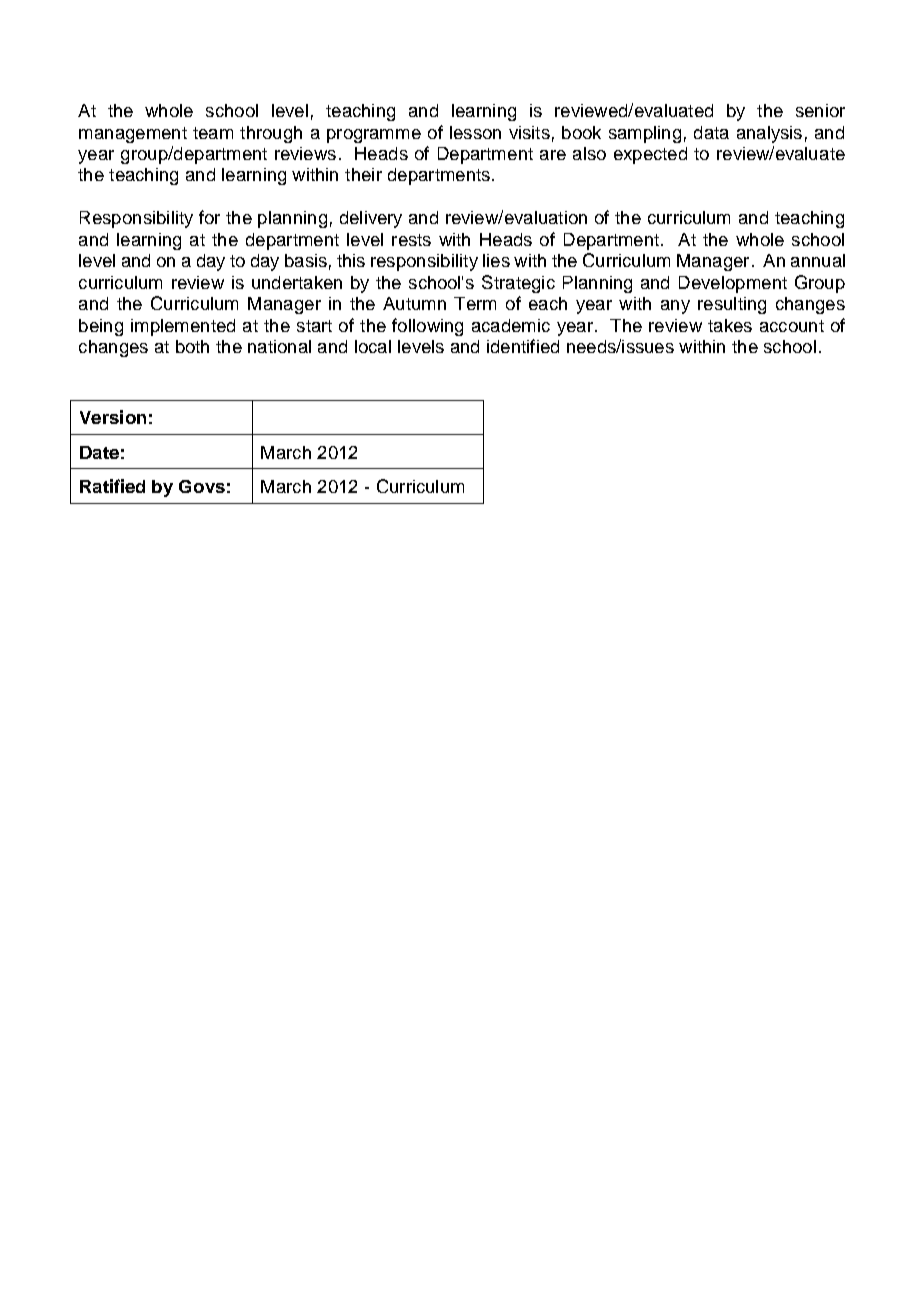 The height and width of the screenshot is (1308, 924). What do you see at coordinates (711, 132) in the screenshot?
I see `data` at bounding box center [711, 132].
